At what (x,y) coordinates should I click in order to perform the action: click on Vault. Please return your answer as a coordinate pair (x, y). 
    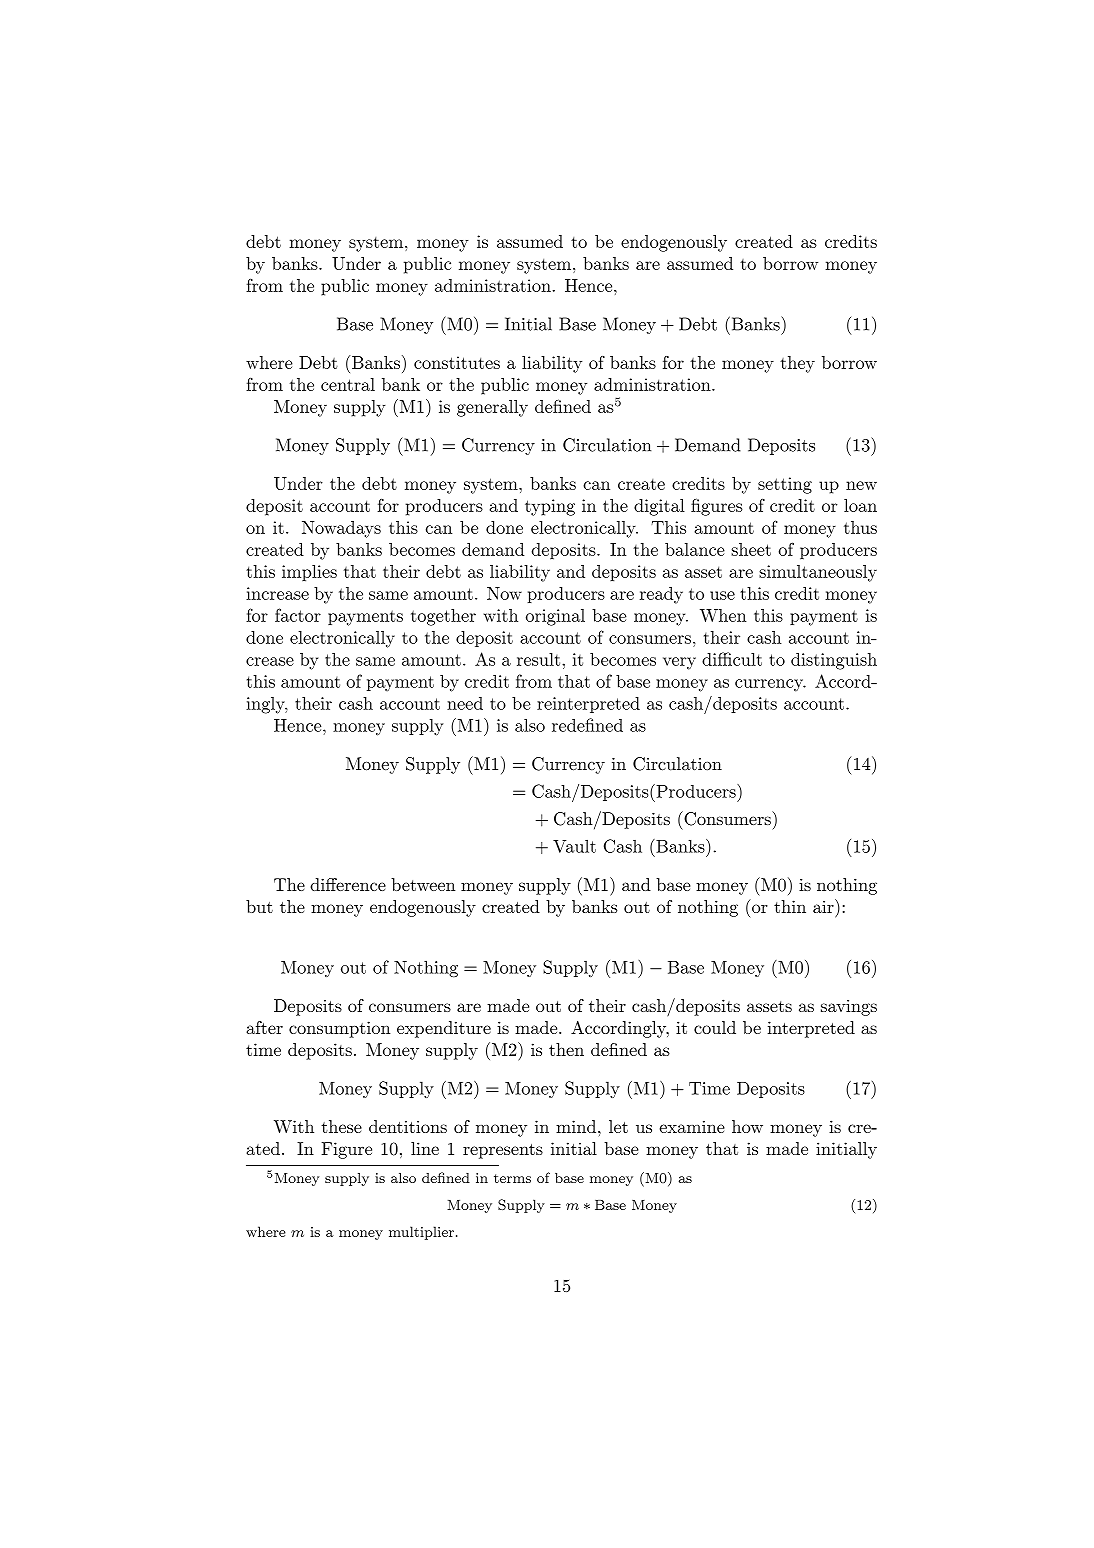
    Looking at the image, I should click on (574, 846).
